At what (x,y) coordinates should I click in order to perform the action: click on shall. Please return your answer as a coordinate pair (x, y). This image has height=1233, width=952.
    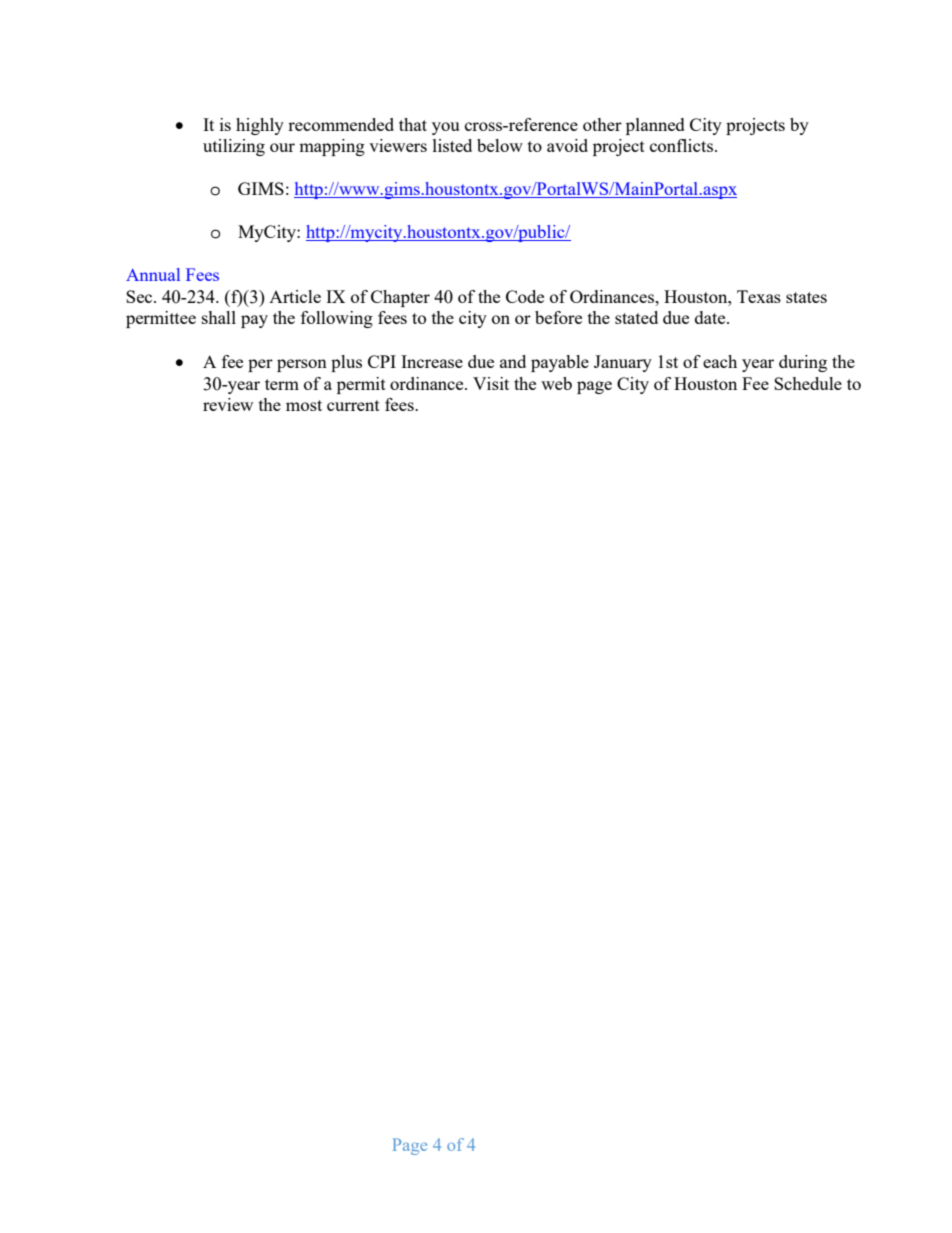
    Looking at the image, I should click on (219, 317).
